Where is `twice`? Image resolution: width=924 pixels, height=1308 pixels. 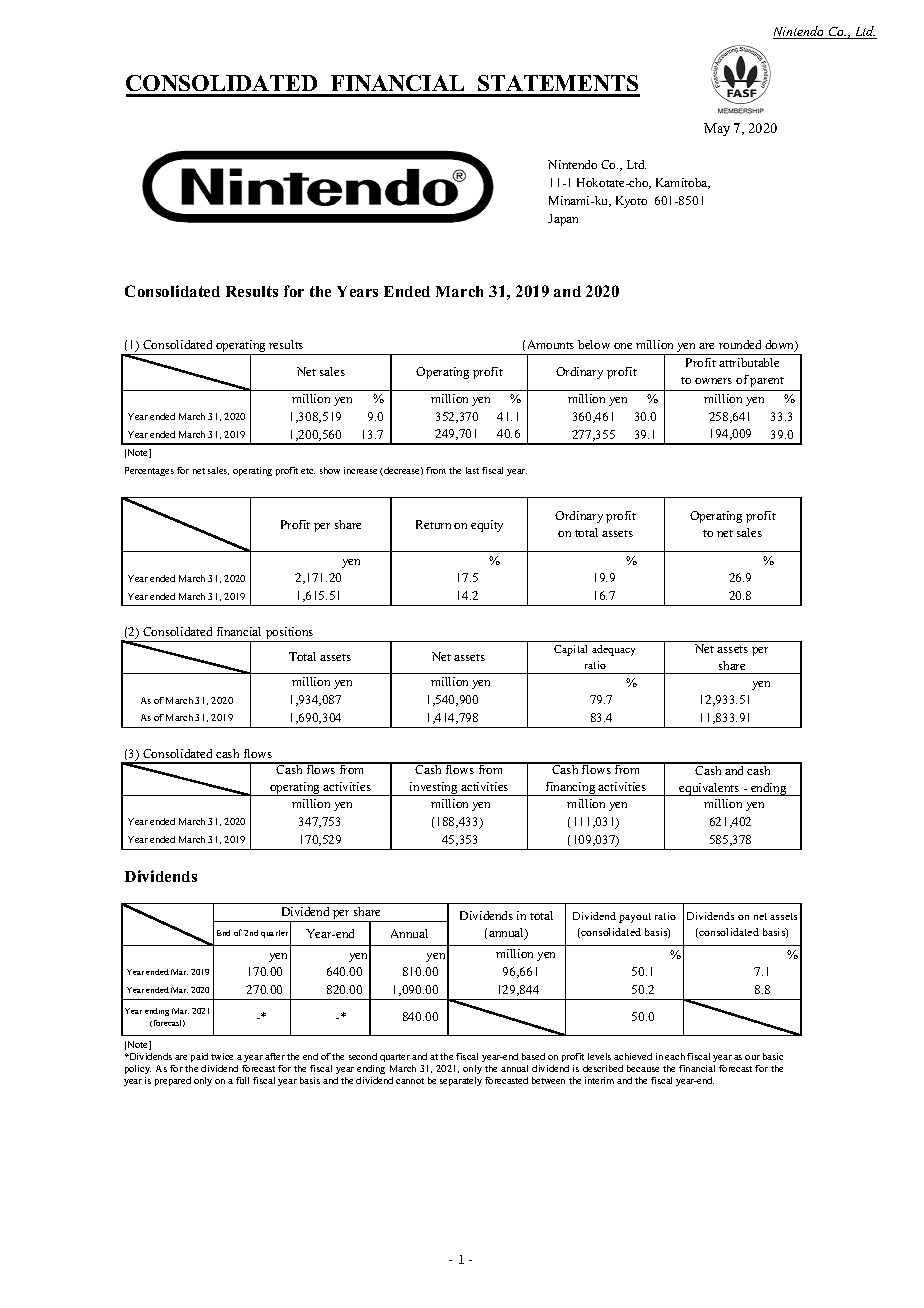
twice is located at coordinates (222, 1056).
